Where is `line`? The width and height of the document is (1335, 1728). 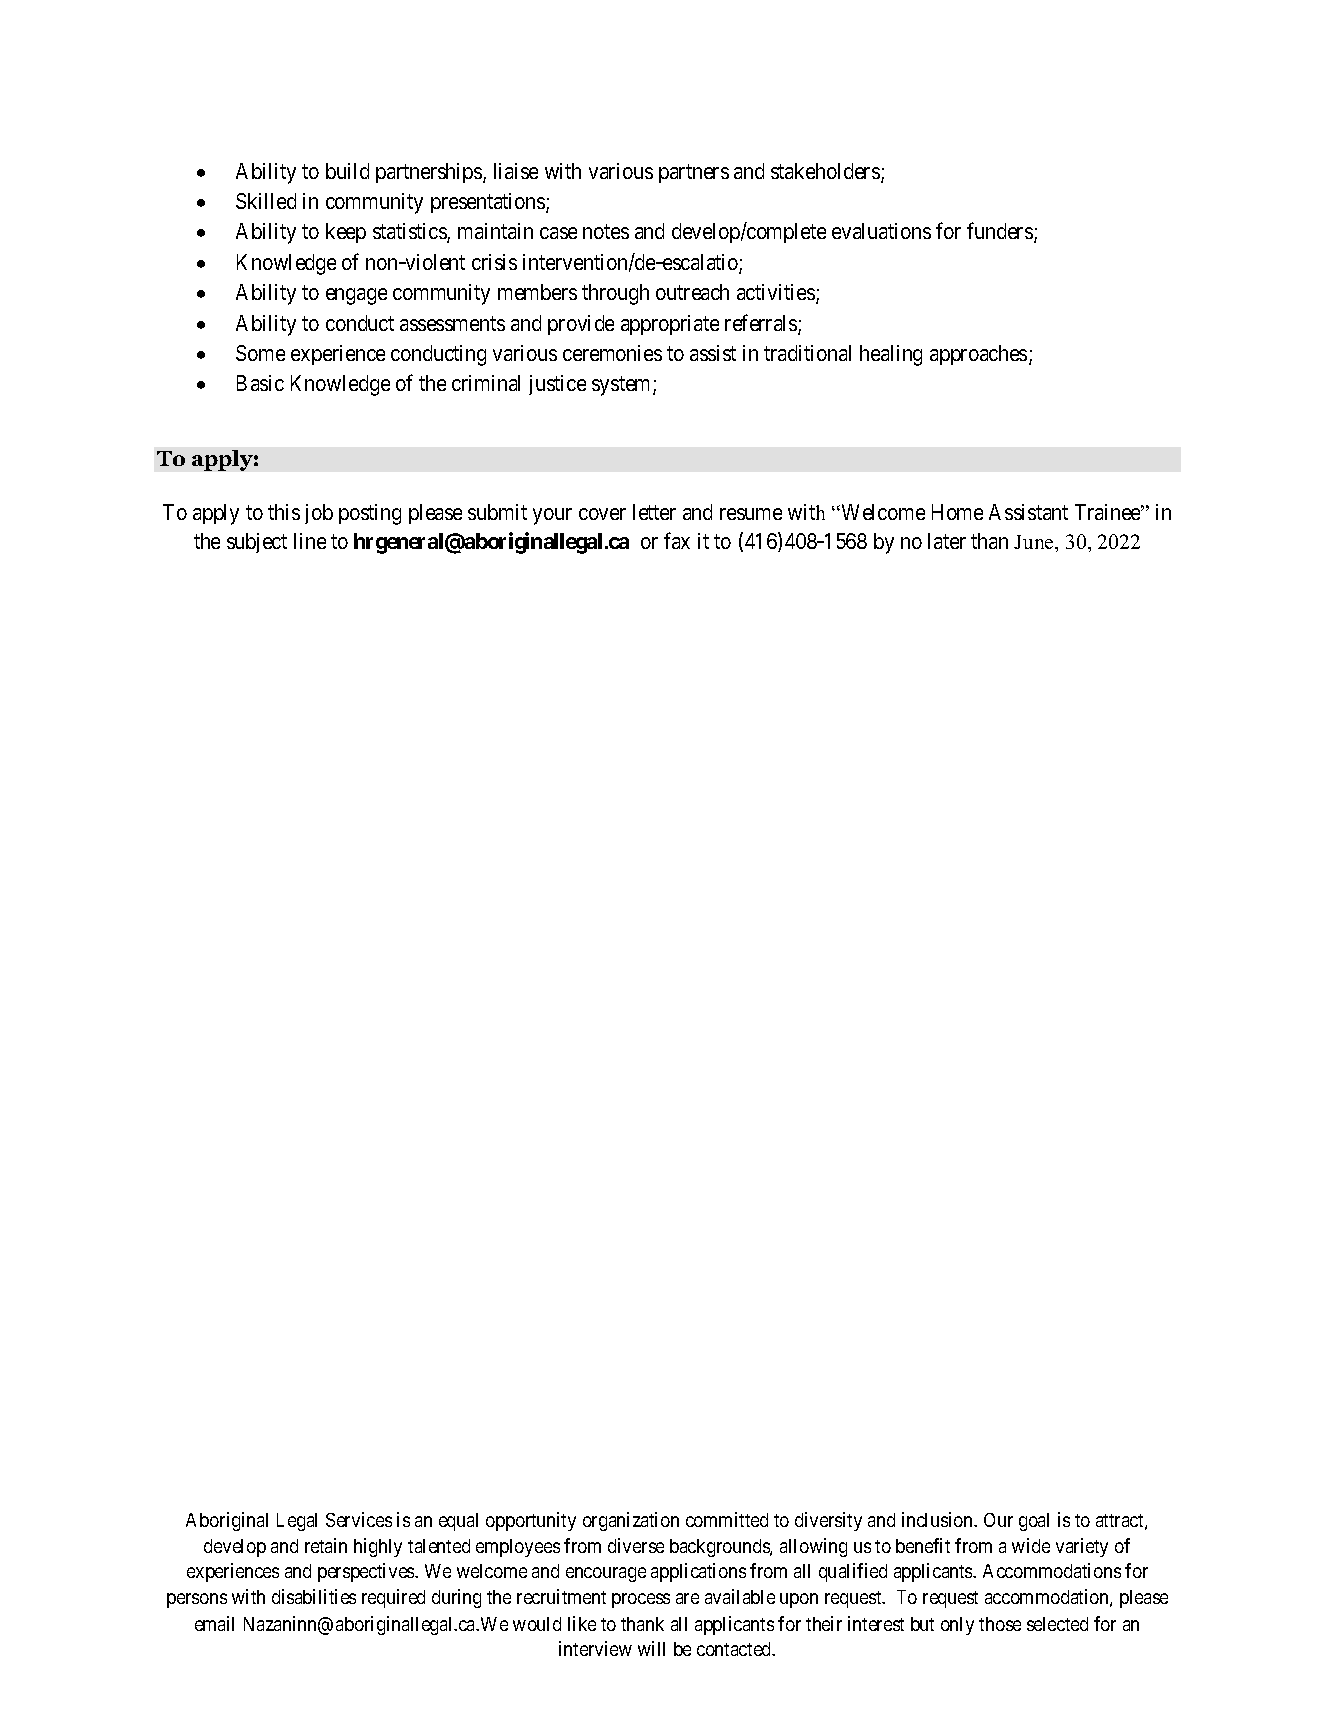
line is located at coordinates (310, 541).
